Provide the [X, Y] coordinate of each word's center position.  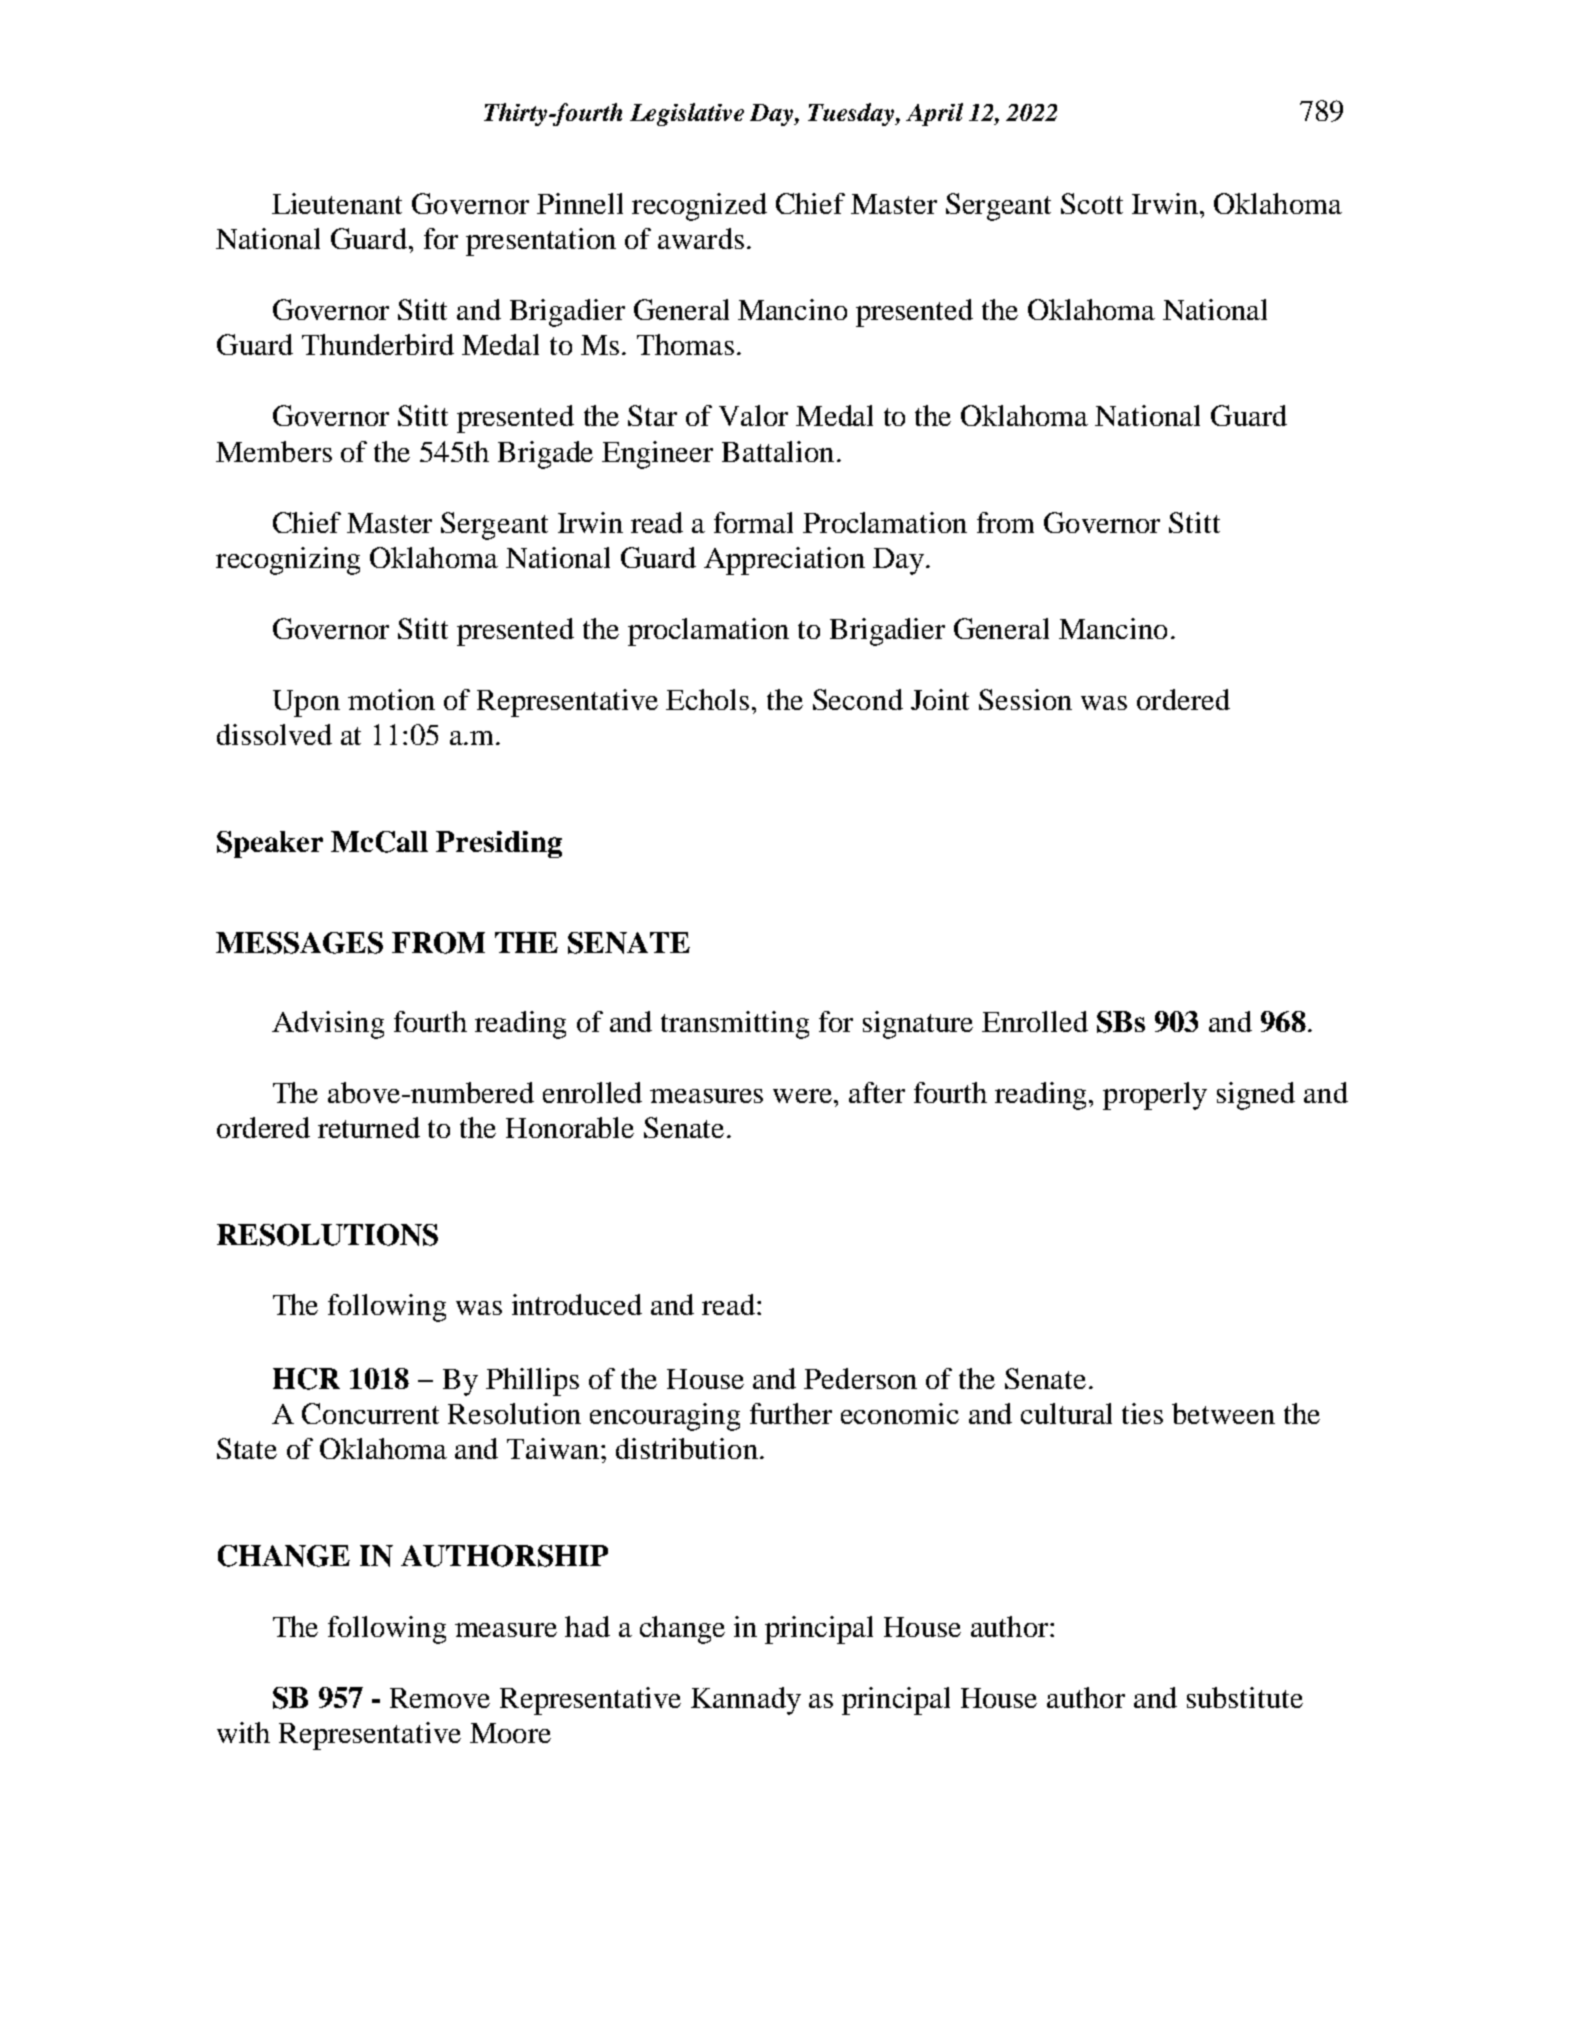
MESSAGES [299, 943]
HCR [306, 1379]
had [587, 1626]
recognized [699, 207]
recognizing [288, 561]
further [791, 1413]
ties [1142, 1413]
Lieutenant [337, 203]
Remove [440, 1698]
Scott [1092, 203]
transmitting [735, 1025]
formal [753, 522]
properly [1155, 1096]
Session [1025, 699]
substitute [1245, 1697]
